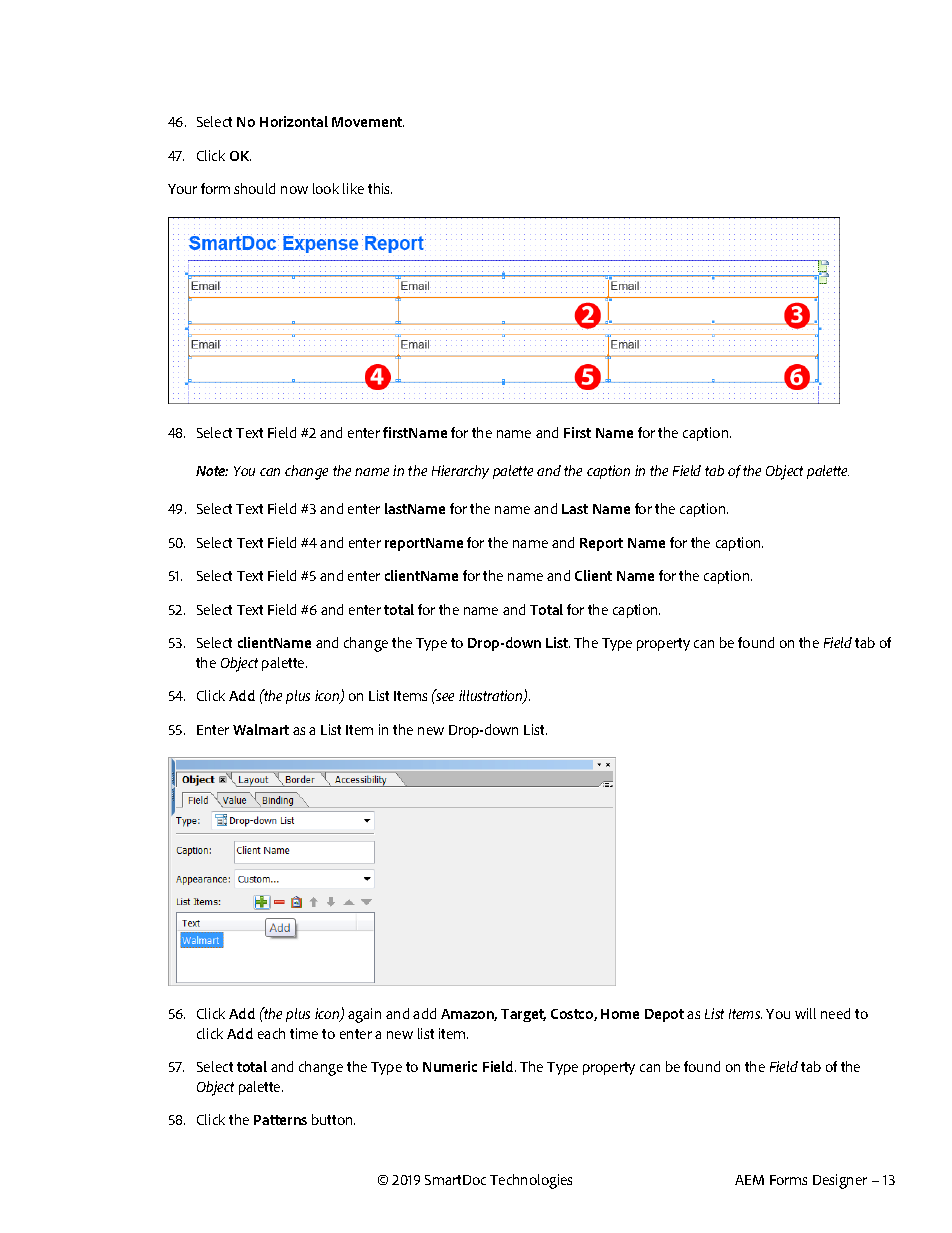  I want to click on Walmart, so click(261, 729).
